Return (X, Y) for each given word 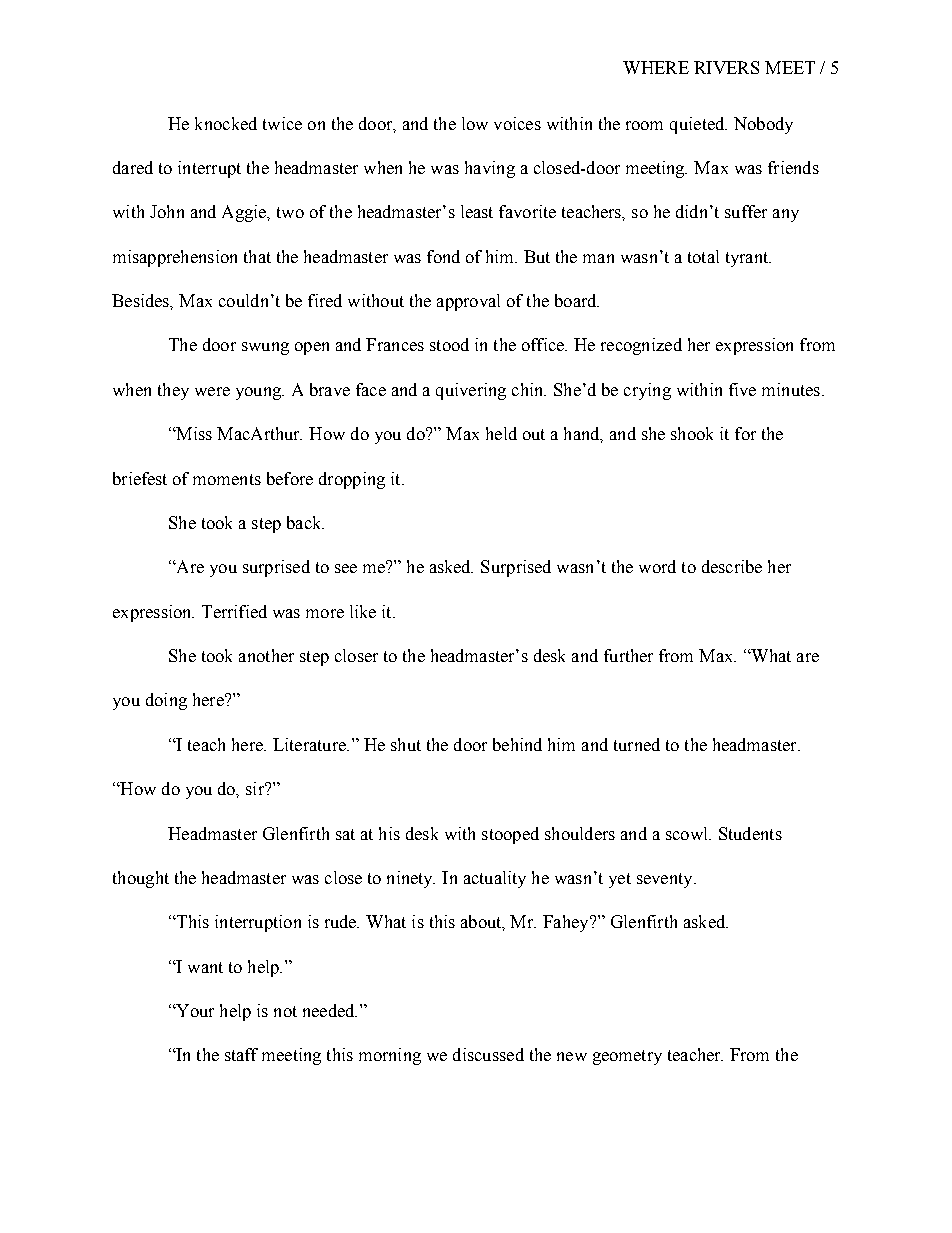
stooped (510, 835)
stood (449, 344)
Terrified (234, 611)
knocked (226, 123)
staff (241, 1054)
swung (265, 348)
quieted (698, 125)
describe (732, 566)
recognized (641, 346)
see (346, 568)
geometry (627, 1057)
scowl (688, 833)
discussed (488, 1054)
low (475, 123)
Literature (310, 744)
